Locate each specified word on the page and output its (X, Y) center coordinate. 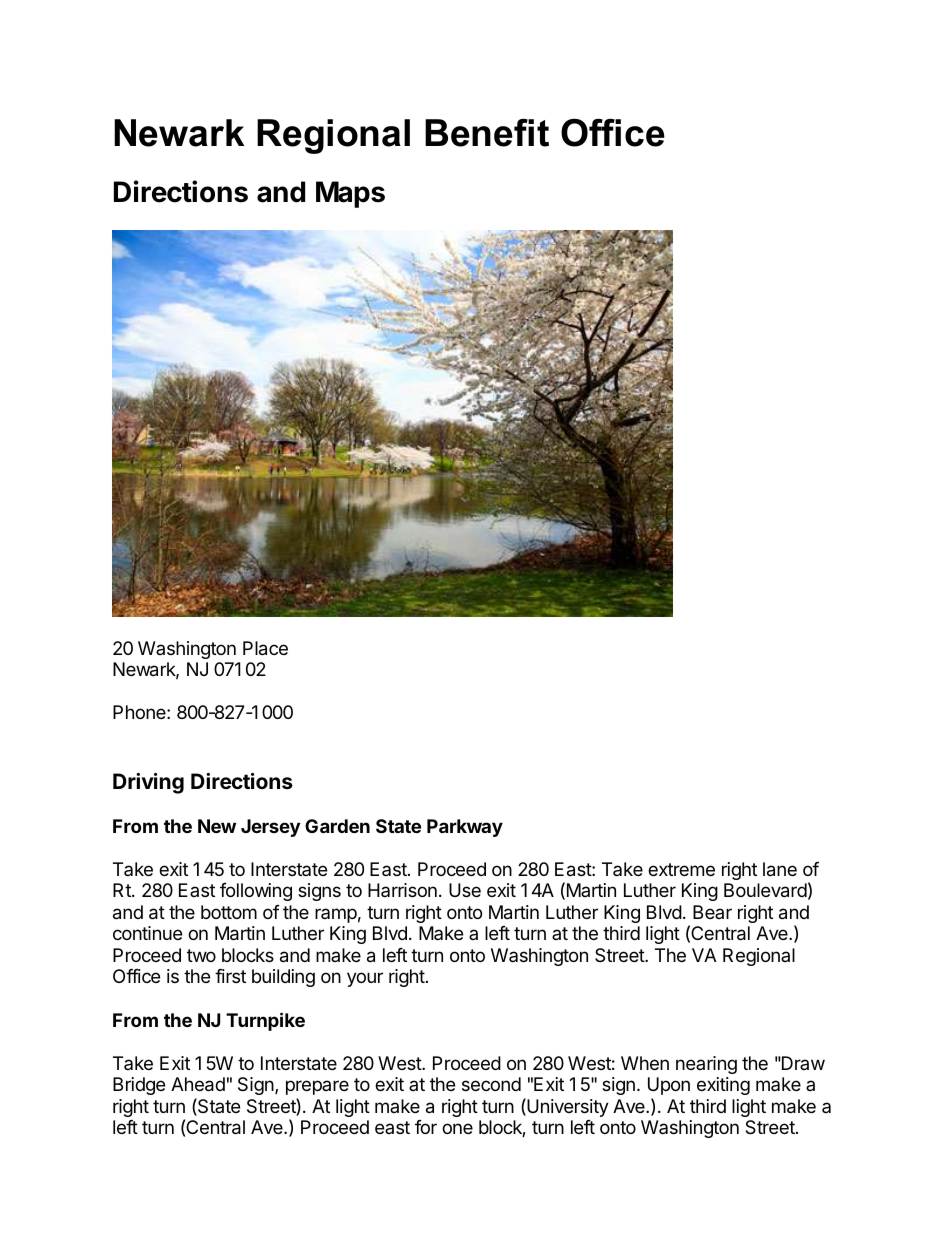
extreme (681, 869)
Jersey (270, 828)
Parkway (465, 828)
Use (465, 890)
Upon (669, 1086)
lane (780, 869)
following (256, 892)
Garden (337, 826)
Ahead (198, 1084)
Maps (350, 194)
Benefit (487, 133)
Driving (148, 783)
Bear (712, 912)
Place (265, 648)
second (491, 1084)
